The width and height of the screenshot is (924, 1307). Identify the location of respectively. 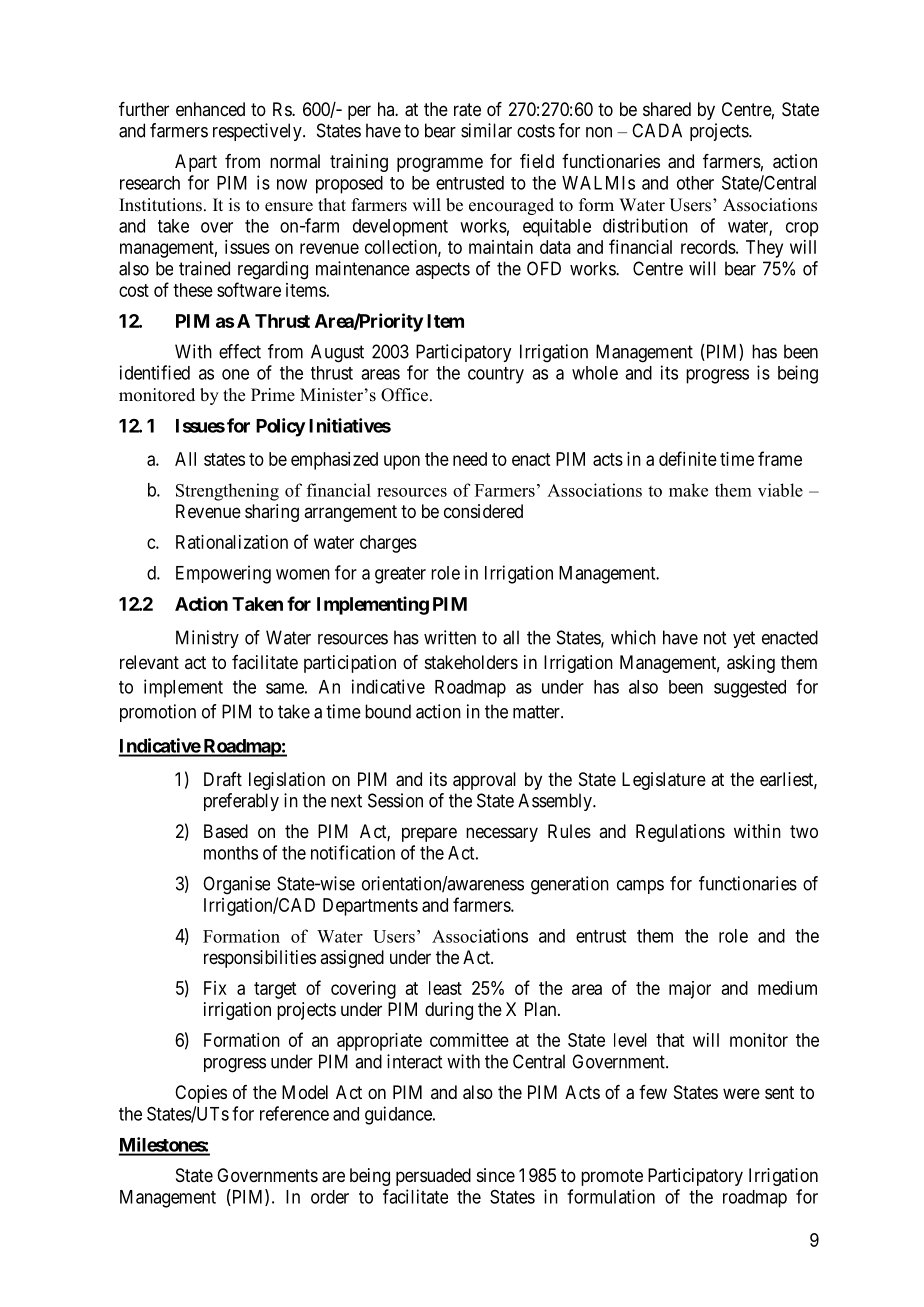
(258, 132).
